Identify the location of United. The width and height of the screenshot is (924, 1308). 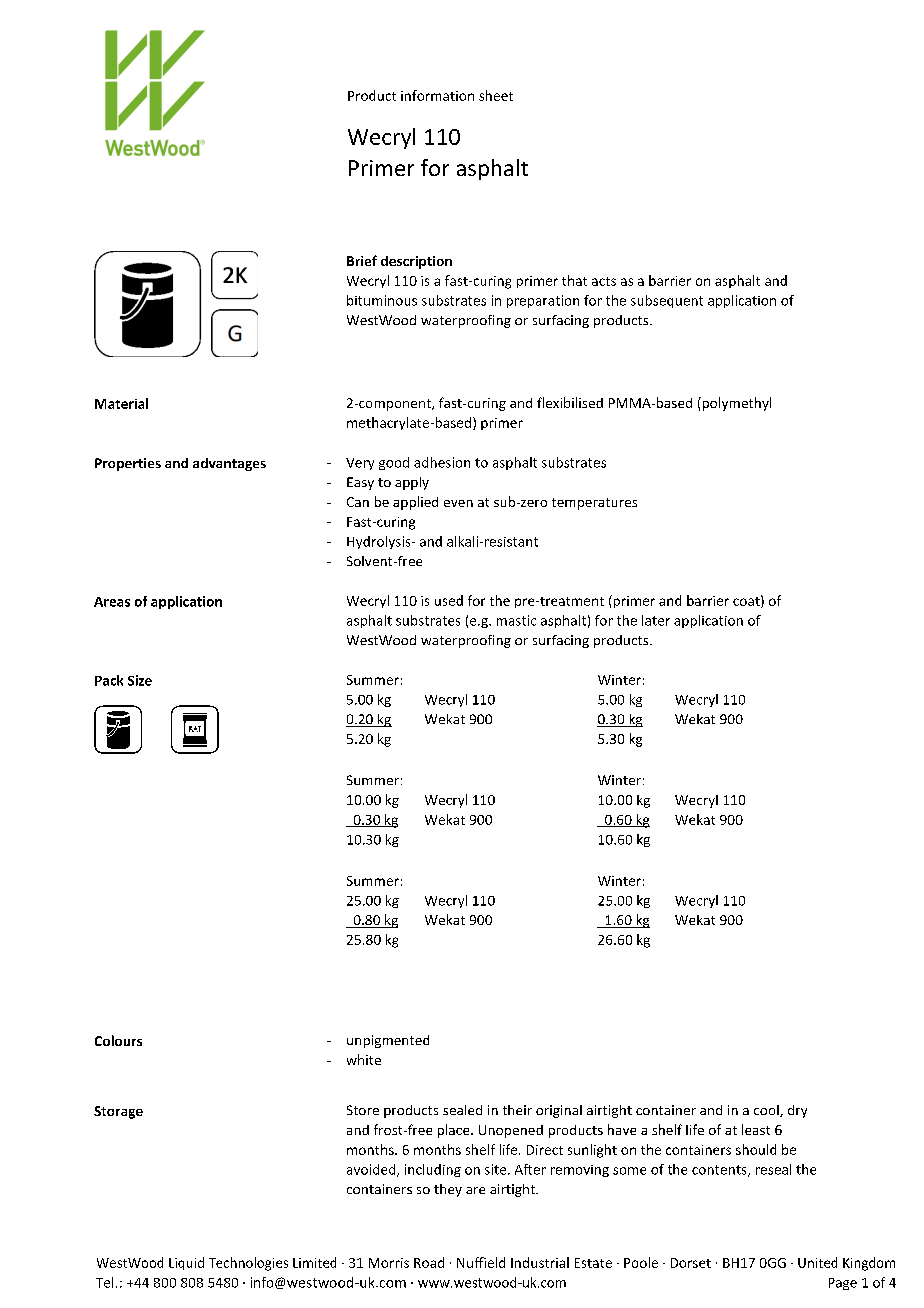
(817, 1262).
